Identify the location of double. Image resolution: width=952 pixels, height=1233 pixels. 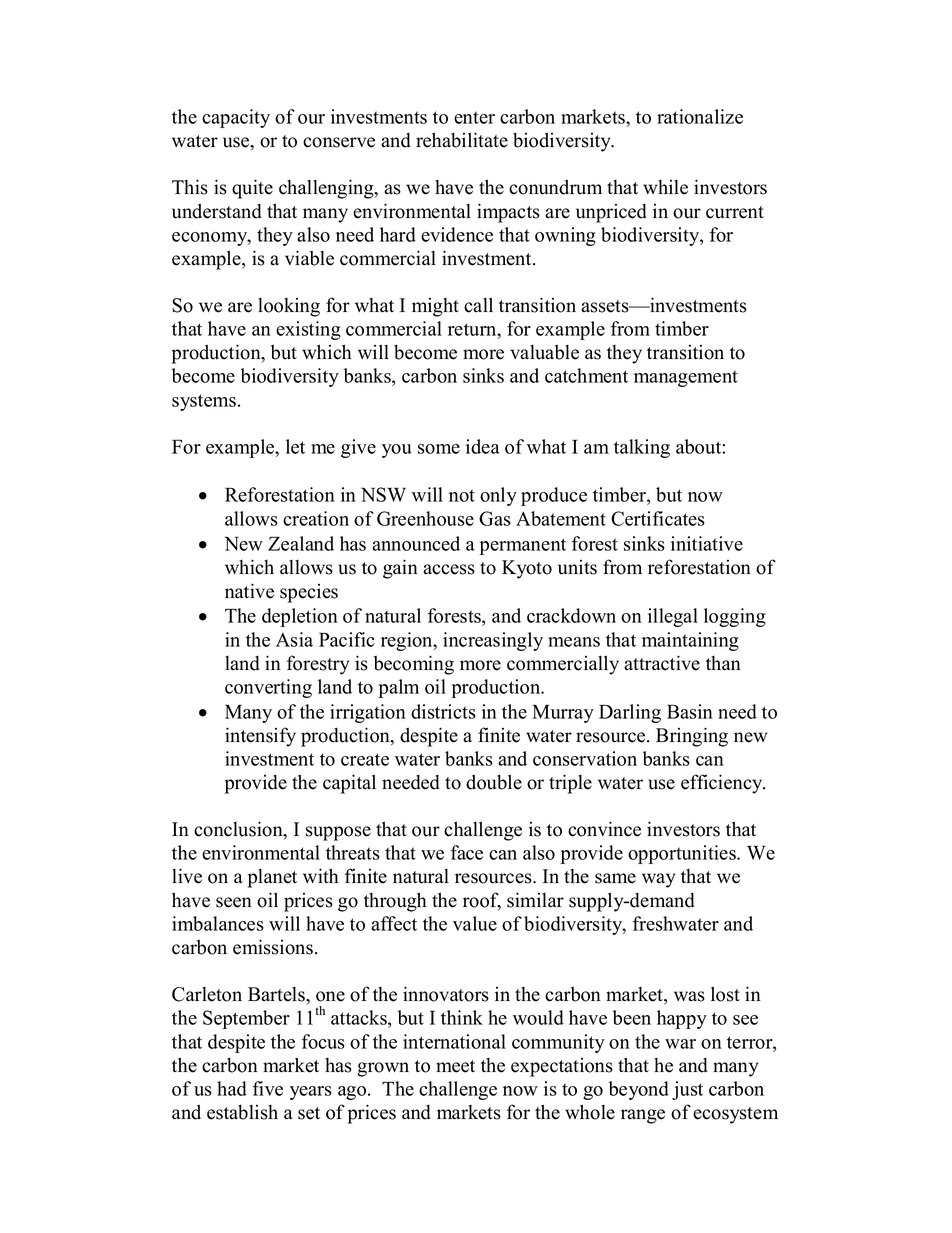
(494, 782).
